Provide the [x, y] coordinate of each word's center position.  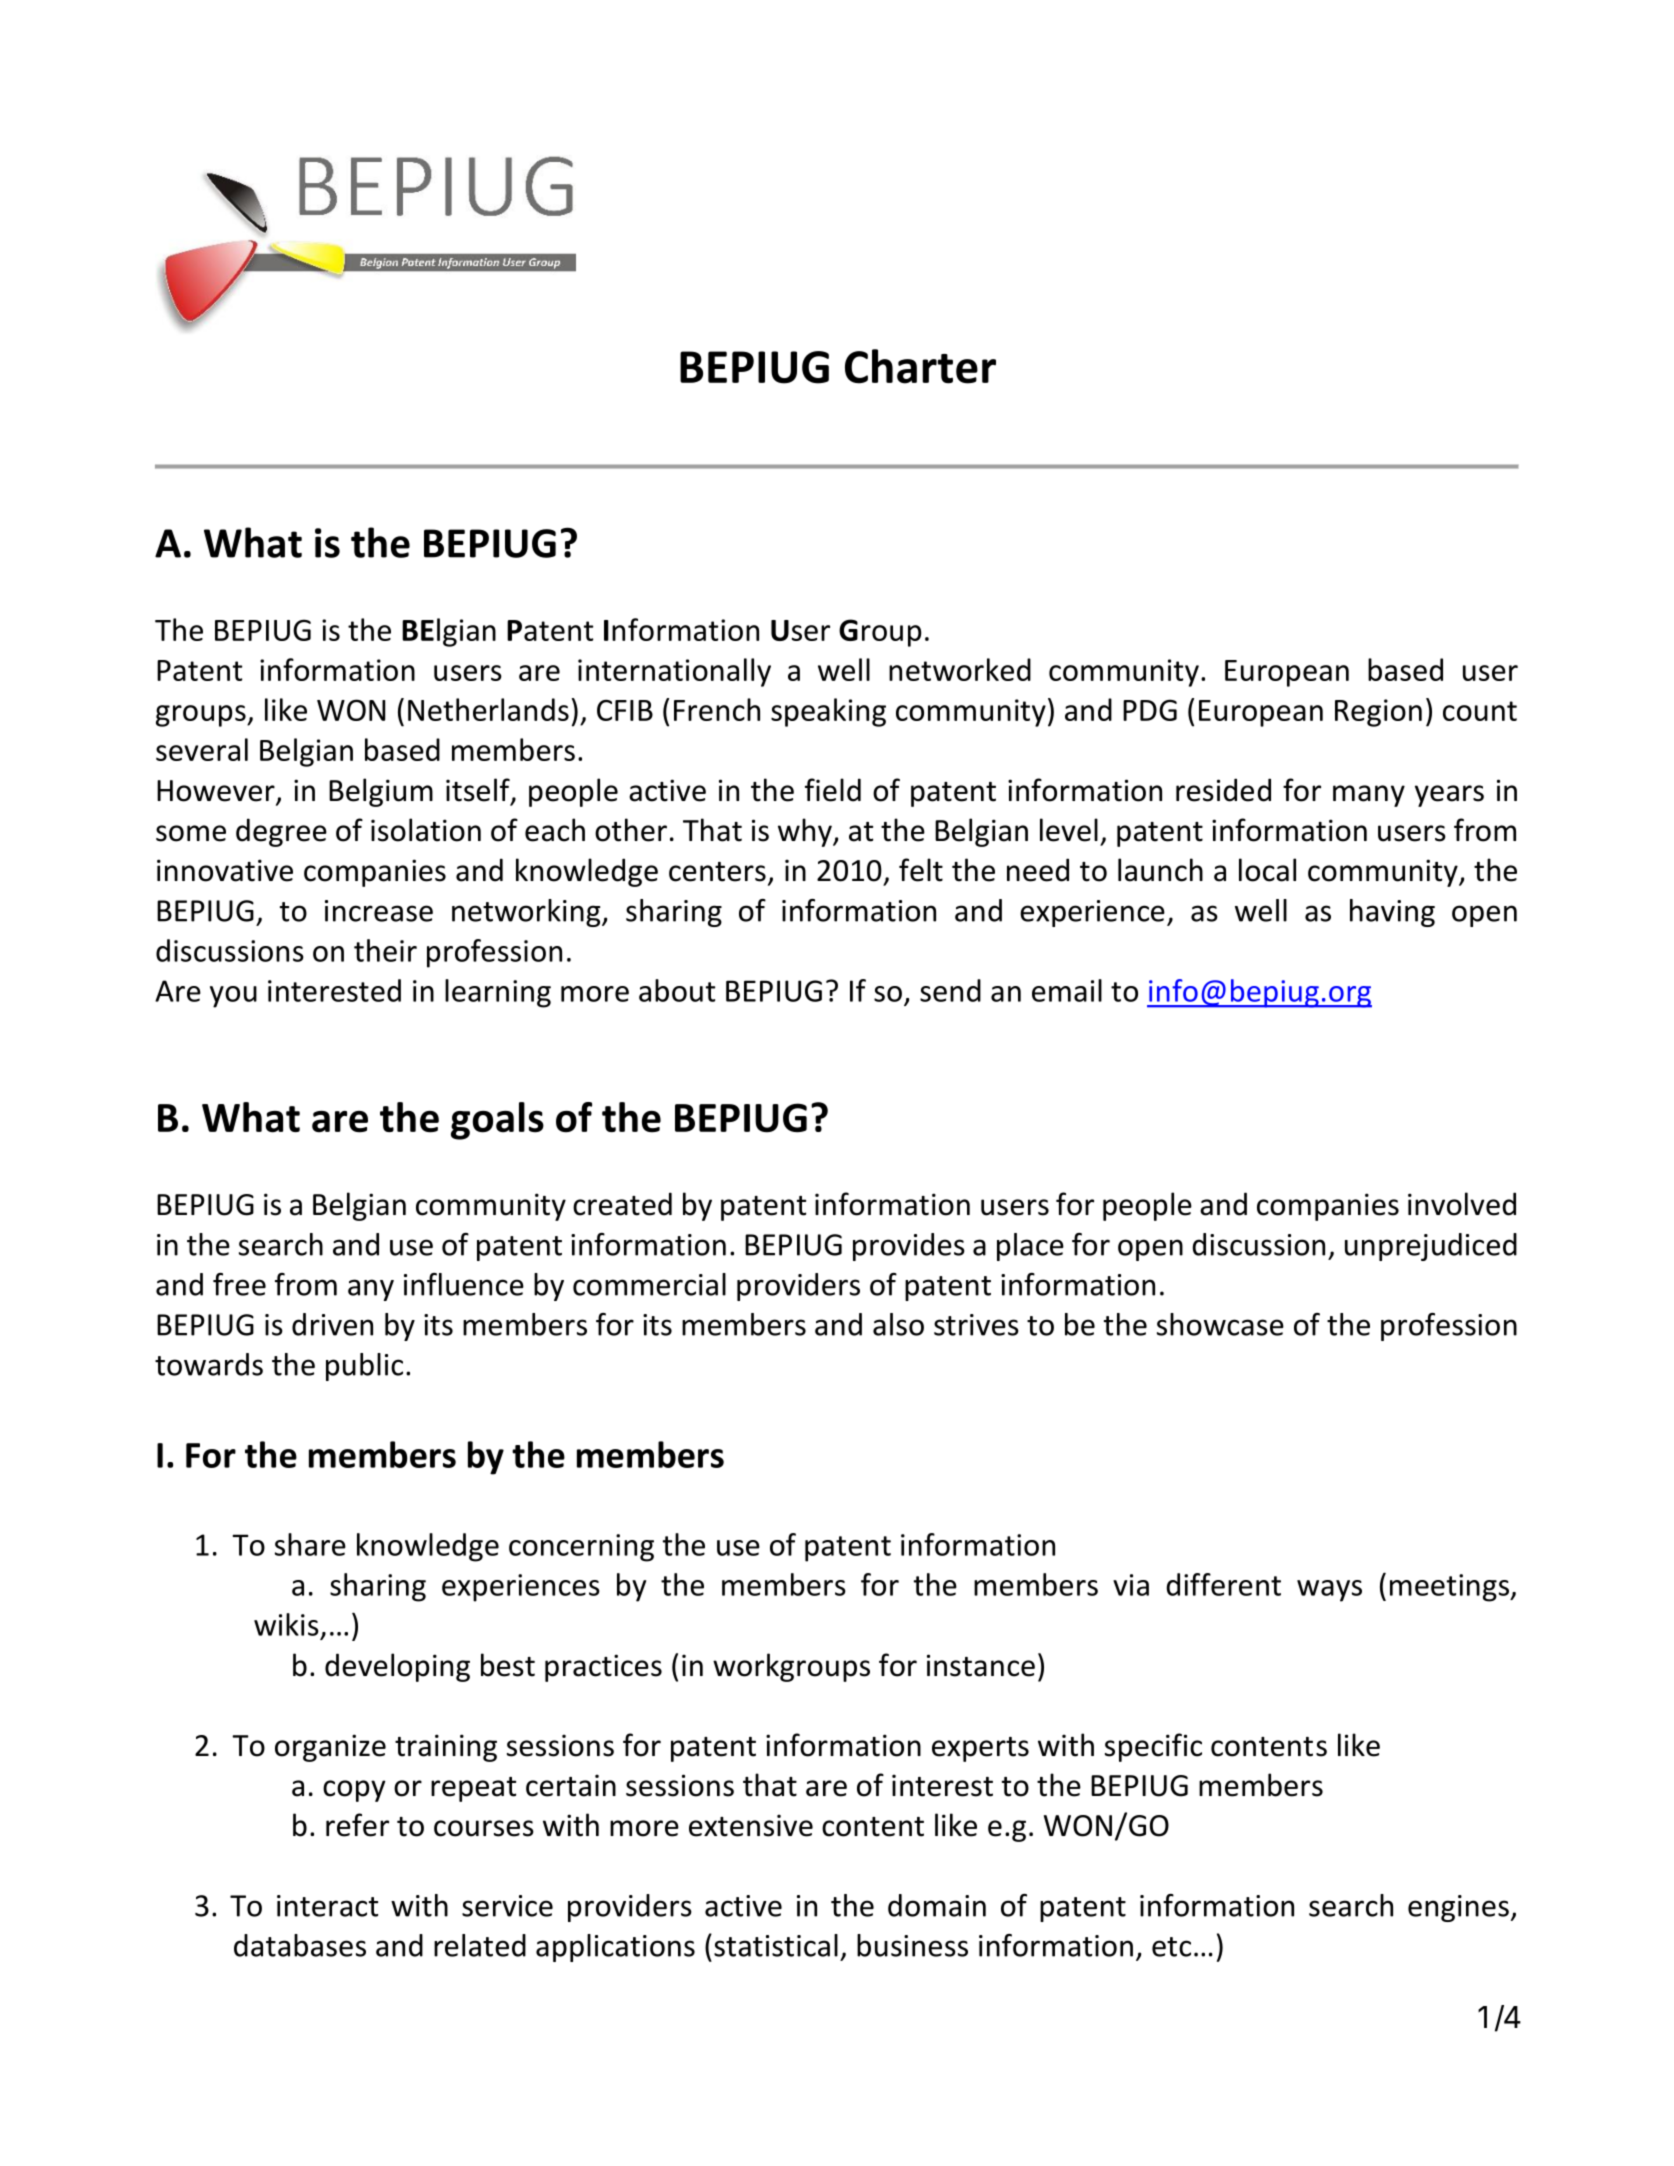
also [898, 1324]
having [1392, 913]
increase [379, 911]
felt [921, 870]
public [364, 1367]
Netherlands [488, 709]
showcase [1220, 1324]
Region [1378, 713]
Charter [920, 366]
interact [327, 1906]
